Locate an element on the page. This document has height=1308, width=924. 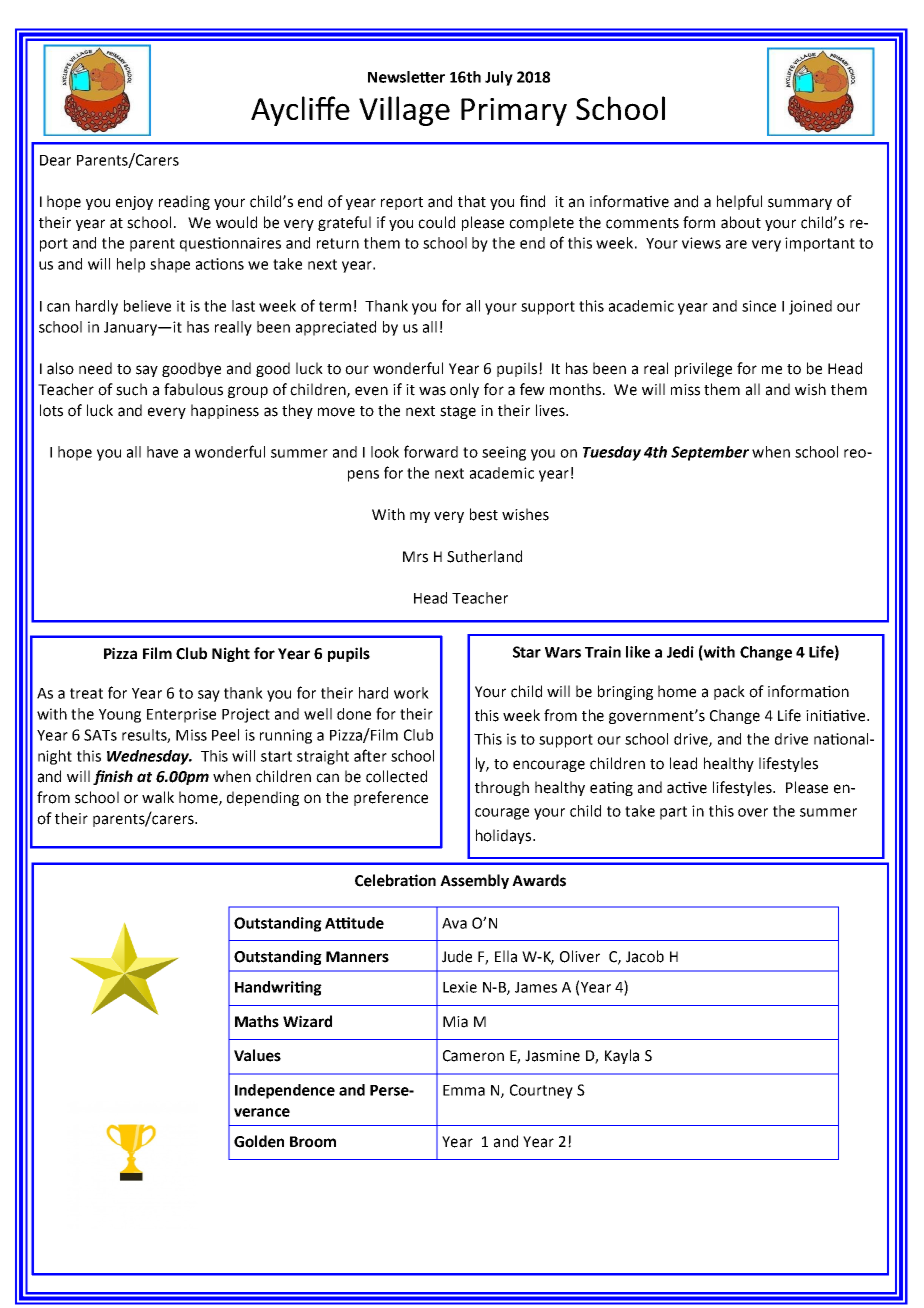
active is located at coordinates (687, 787).
